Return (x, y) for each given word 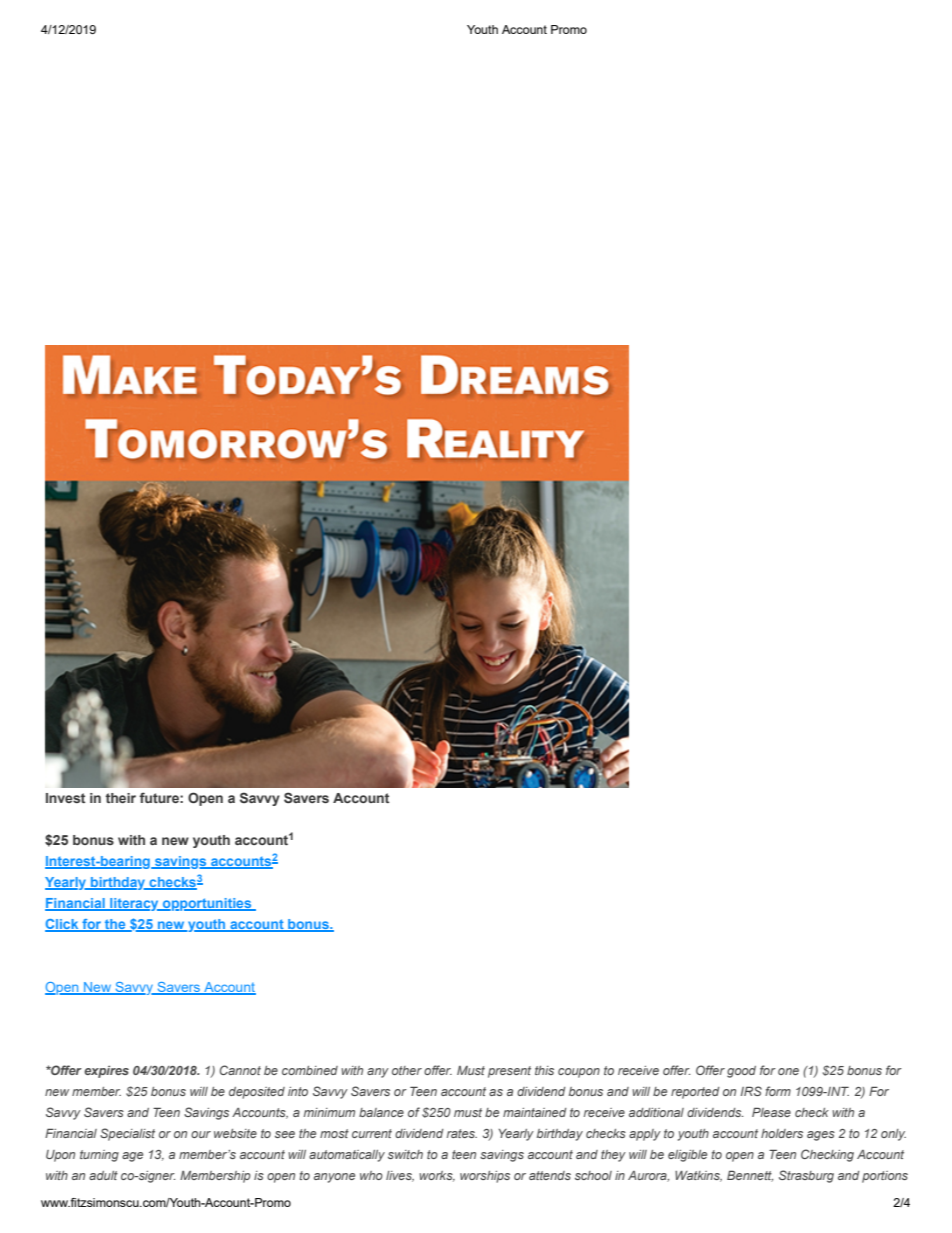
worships (485, 1177)
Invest (65, 798)
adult (103, 1175)
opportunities (207, 904)
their (121, 798)
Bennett (750, 1176)
